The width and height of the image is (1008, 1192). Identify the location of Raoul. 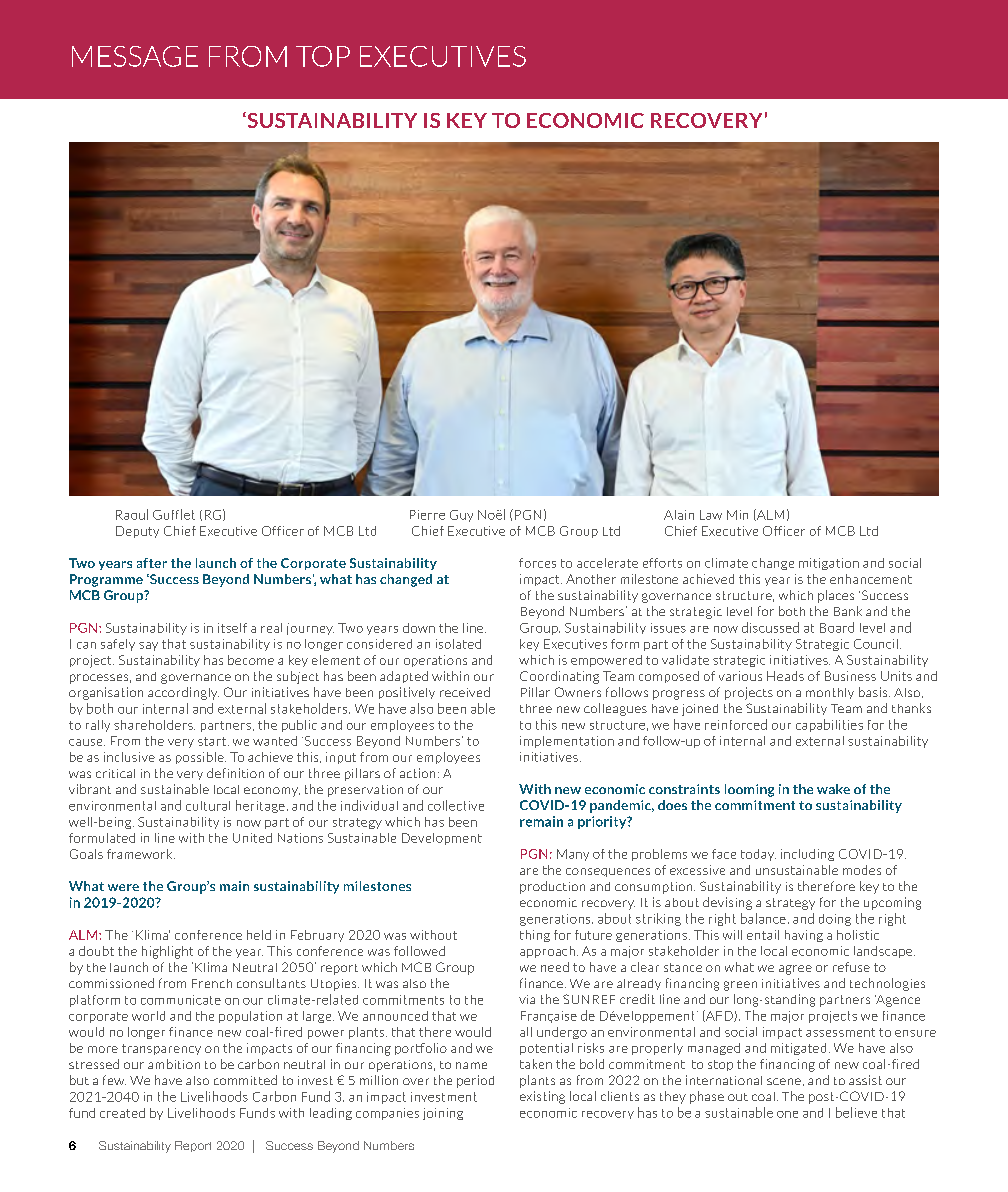
(132, 514).
